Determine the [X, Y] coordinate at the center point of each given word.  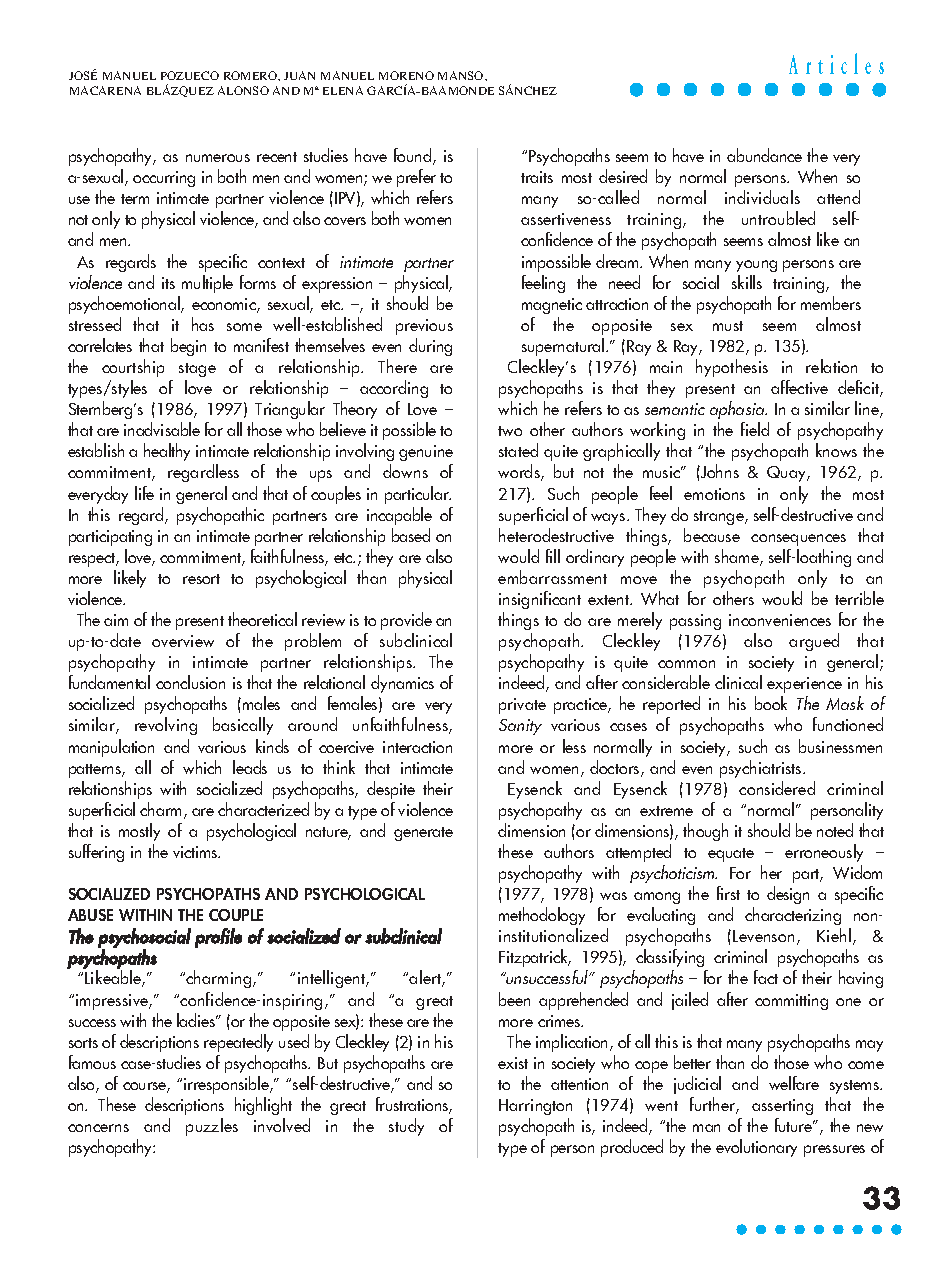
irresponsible [227, 1085]
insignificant [540, 600]
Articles [836, 63]
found [414, 156]
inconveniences [780, 620]
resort [201, 579]
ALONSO [243, 90]
